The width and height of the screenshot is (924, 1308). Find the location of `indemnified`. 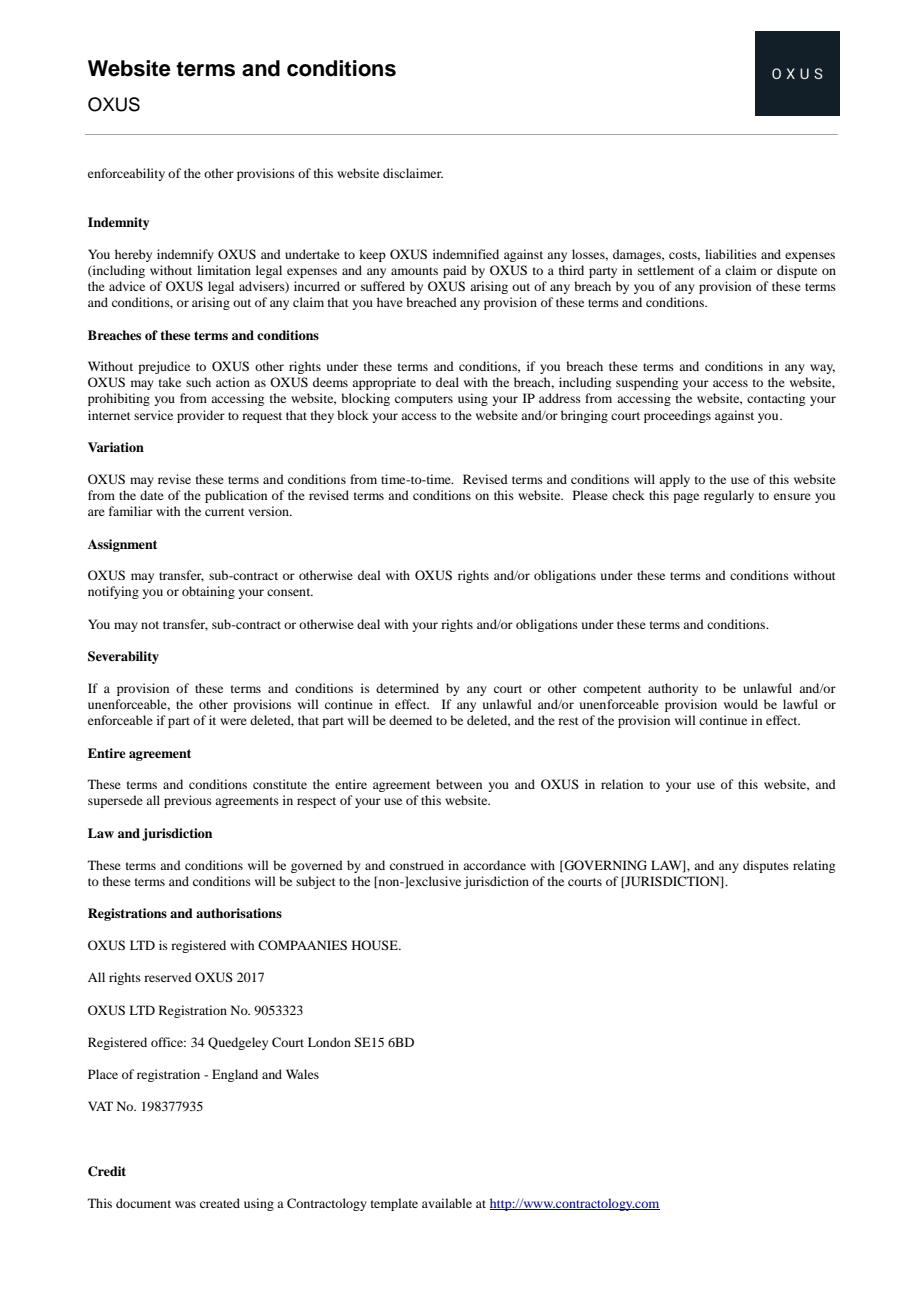

indemnified is located at coordinates (466, 254).
